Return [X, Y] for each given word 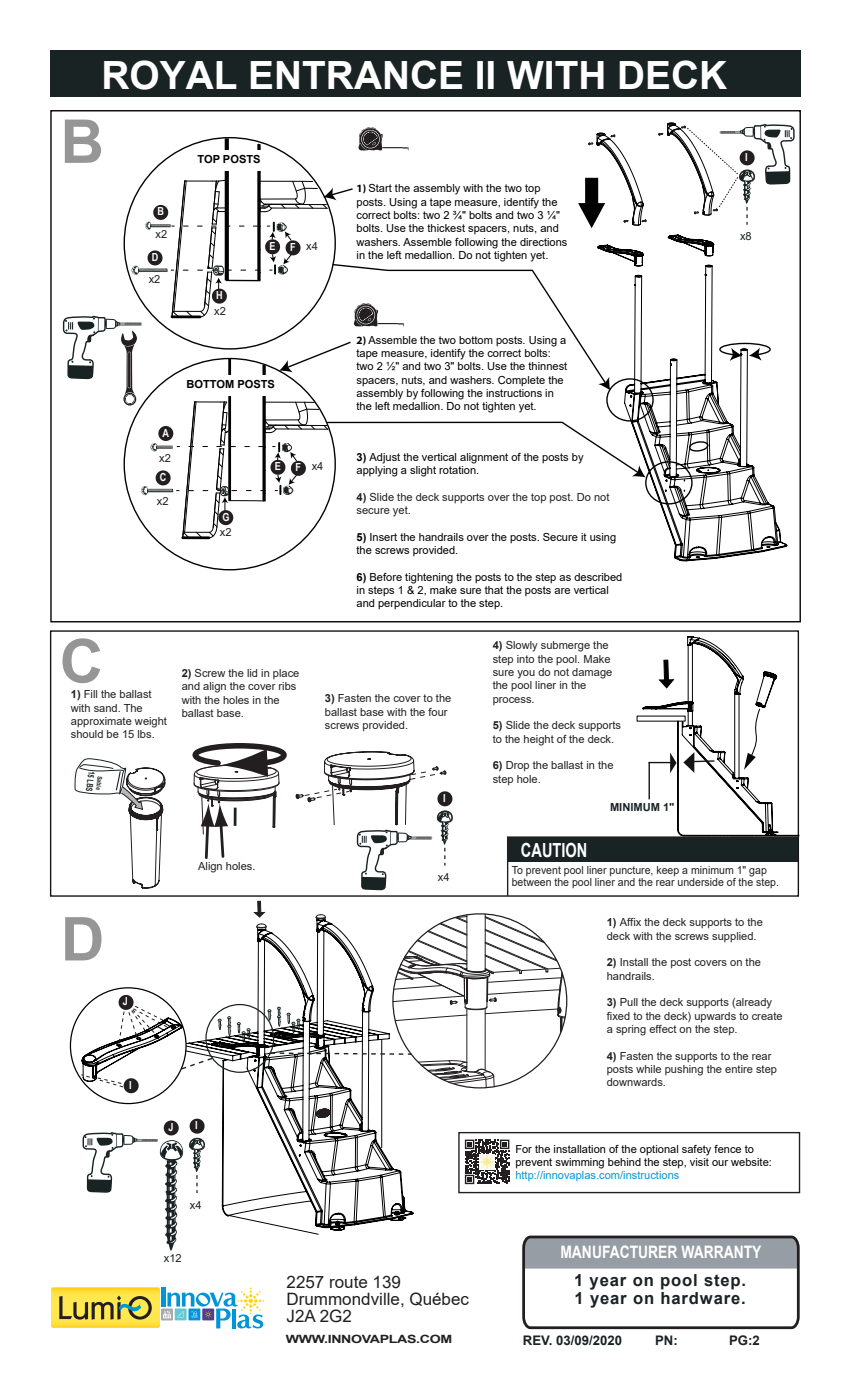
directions [543, 242]
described [598, 577]
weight [150, 722]
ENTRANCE [356, 74]
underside [701, 882]
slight [423, 471]
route [348, 1282]
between [531, 882]
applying [377, 471]
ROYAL [170, 75]
